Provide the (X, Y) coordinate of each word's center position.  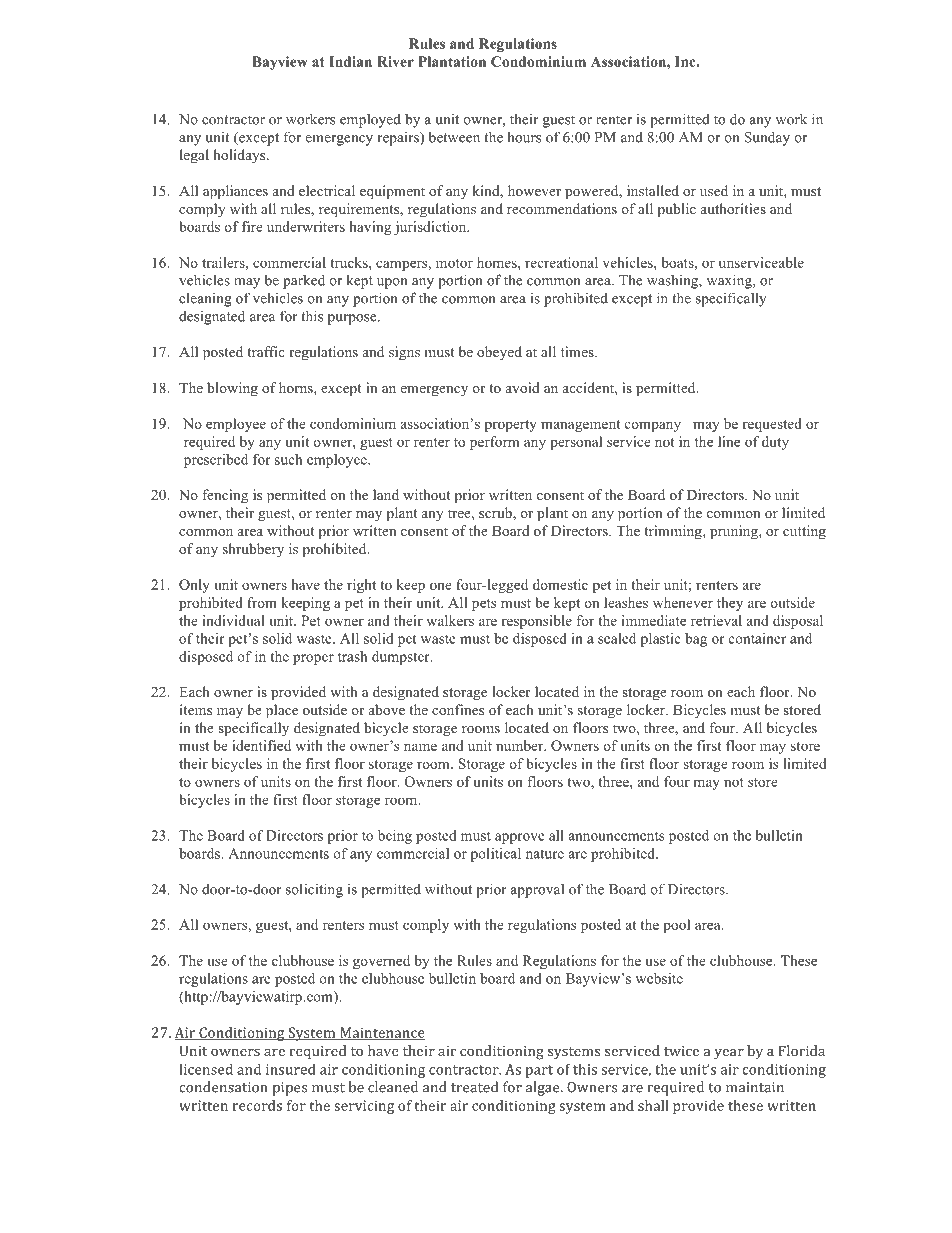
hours (524, 137)
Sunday (767, 139)
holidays (240, 156)
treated (474, 1087)
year (729, 1054)
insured (291, 1069)
